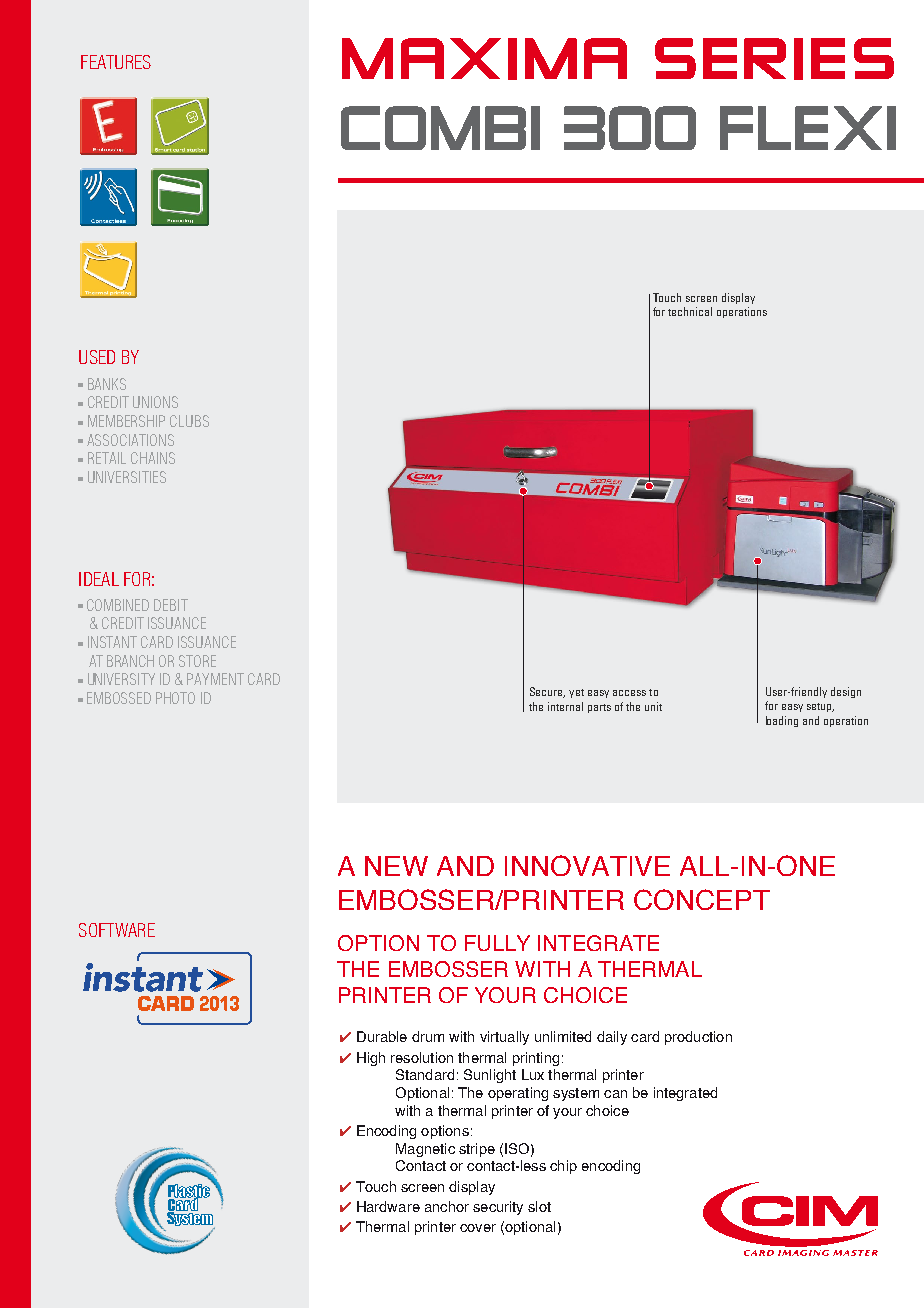 Image resolution: width=924 pixels, height=1308 pixels. I want to click on FEATURES, so click(116, 62).
